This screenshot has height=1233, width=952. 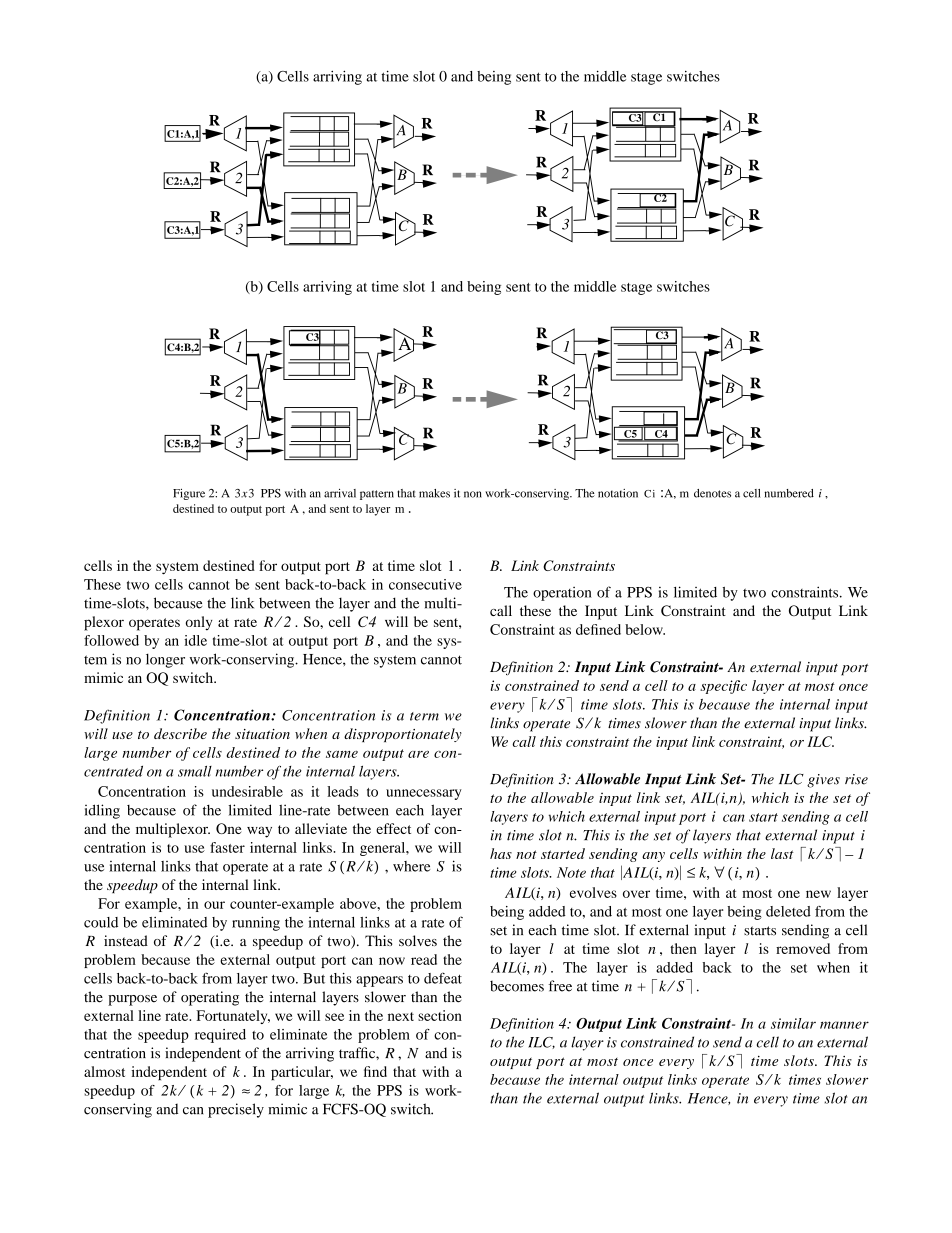 What do you see at coordinates (473, 494) in the screenshot?
I see `non` at bounding box center [473, 494].
